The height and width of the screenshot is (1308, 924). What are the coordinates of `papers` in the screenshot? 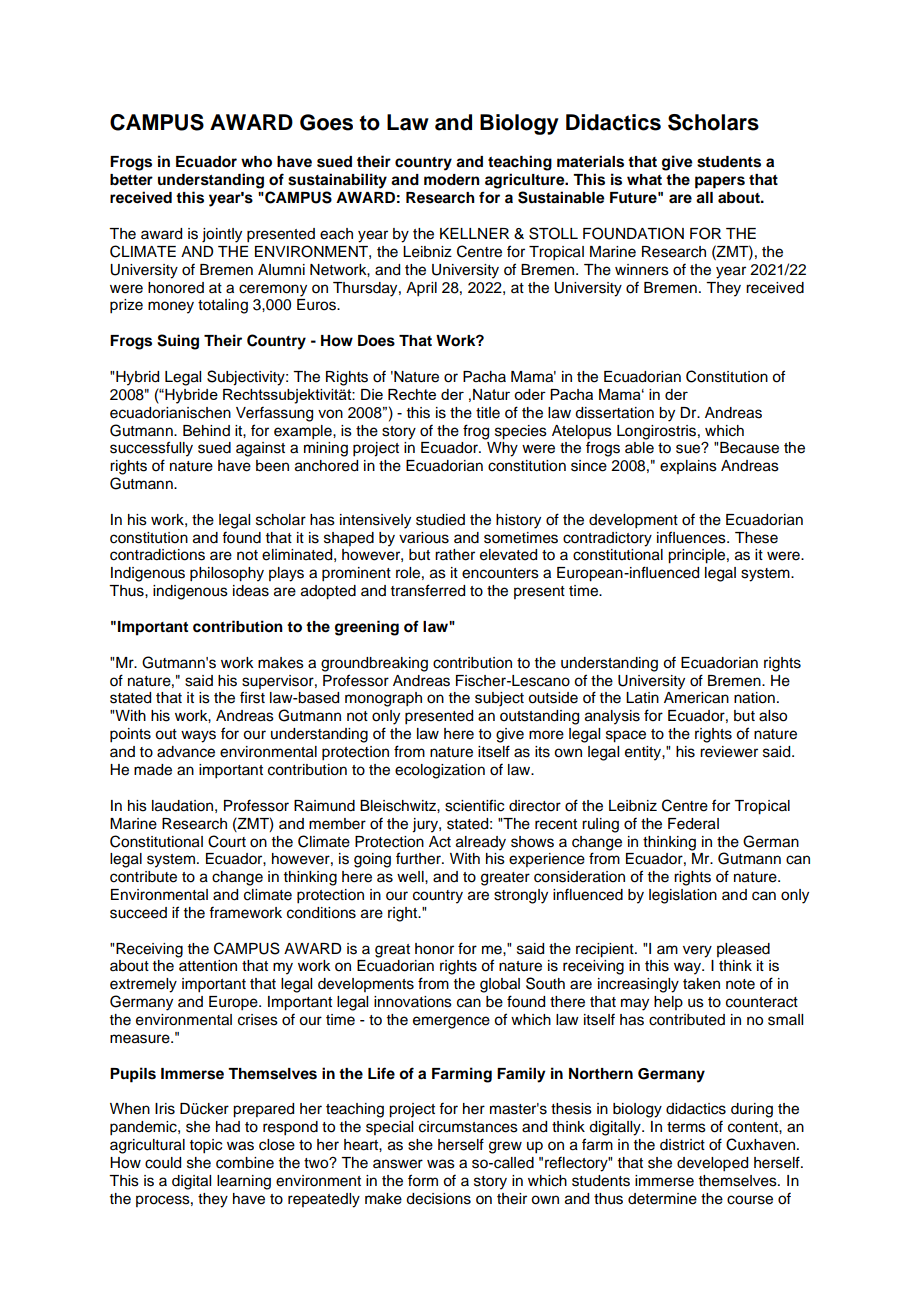 It's located at (720, 182).
